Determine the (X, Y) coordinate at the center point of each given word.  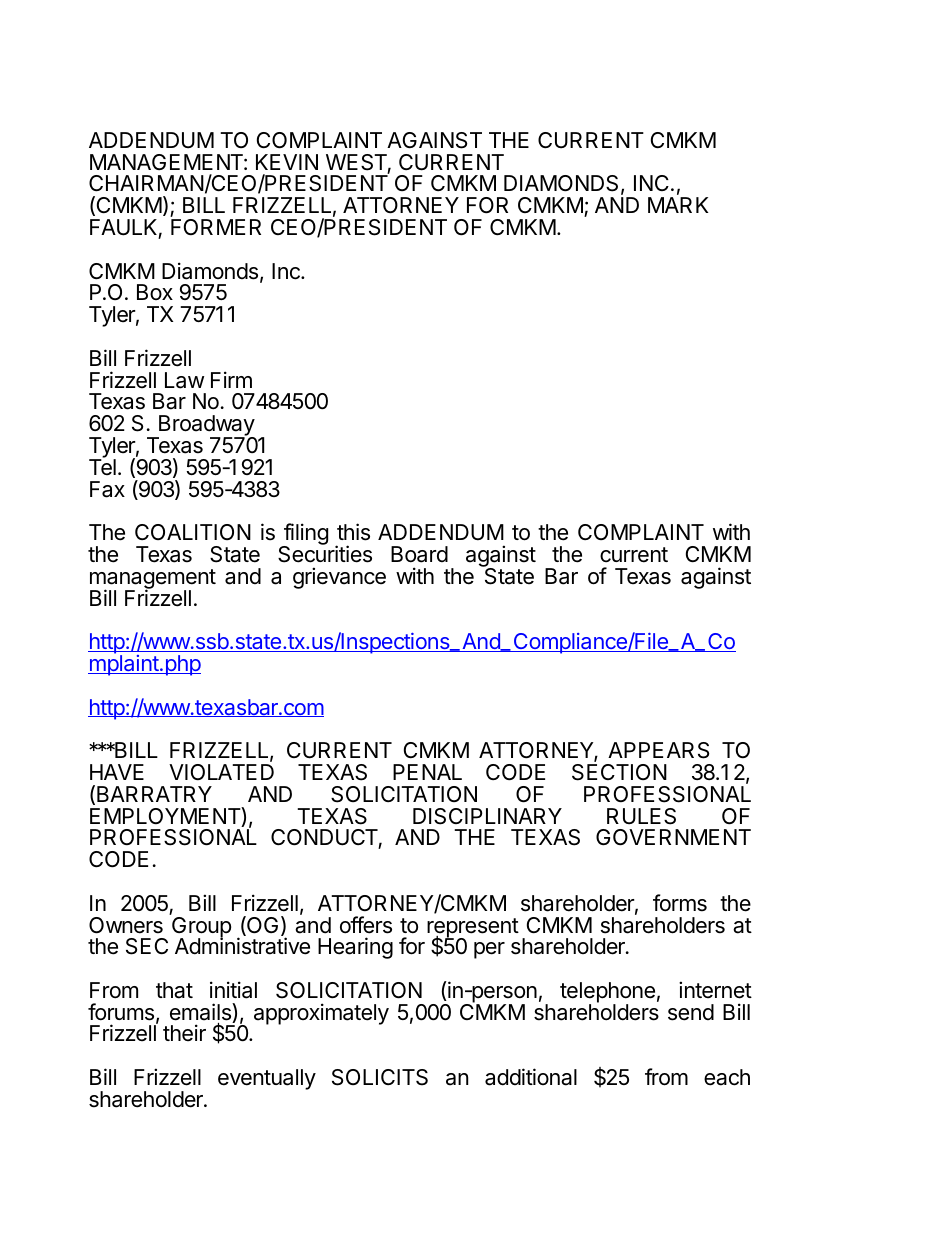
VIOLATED (221, 772)
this (353, 532)
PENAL (427, 772)
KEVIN (287, 162)
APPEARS (658, 750)
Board (419, 554)
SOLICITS (380, 1077)
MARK (678, 205)
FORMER (216, 227)
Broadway (206, 427)
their (184, 1033)
